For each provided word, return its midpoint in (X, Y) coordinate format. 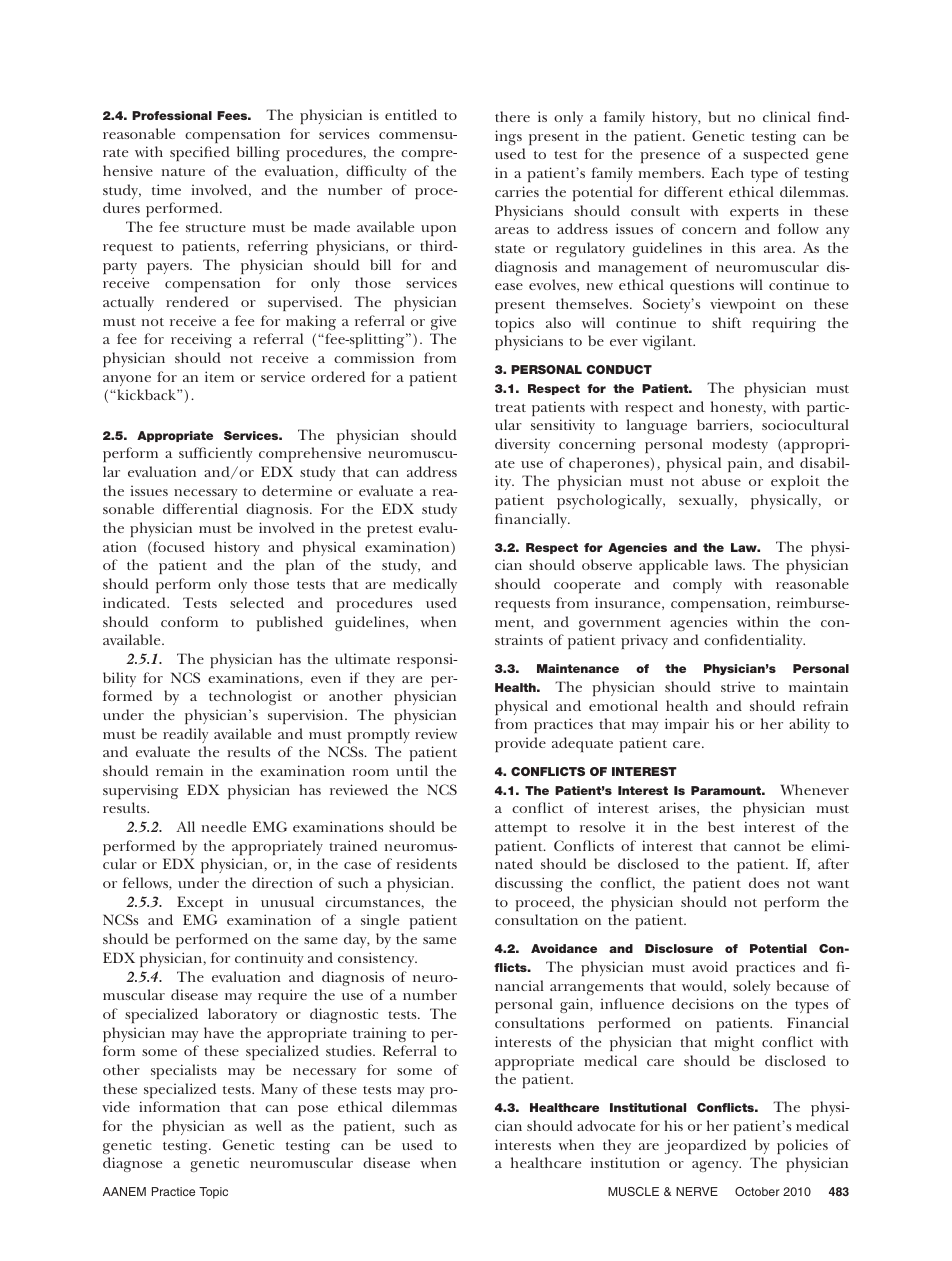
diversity (522, 445)
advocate (606, 1125)
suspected (776, 155)
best (721, 826)
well (268, 1125)
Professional (172, 115)
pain (742, 464)
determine (297, 490)
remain (179, 770)
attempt (521, 830)
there (512, 116)
